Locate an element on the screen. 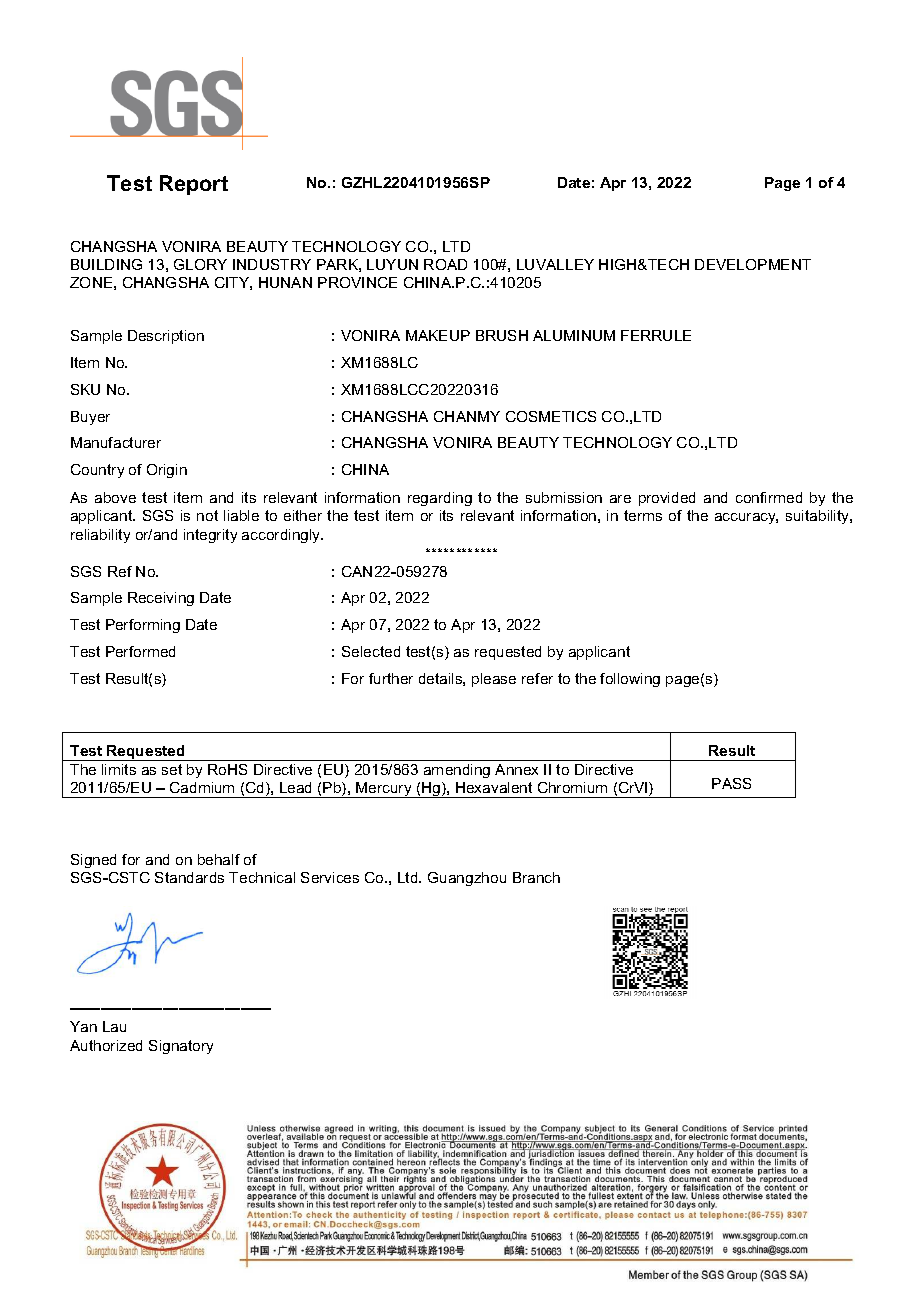 The width and height of the screenshot is (924, 1308). Guangzhou is located at coordinates (467, 879).
